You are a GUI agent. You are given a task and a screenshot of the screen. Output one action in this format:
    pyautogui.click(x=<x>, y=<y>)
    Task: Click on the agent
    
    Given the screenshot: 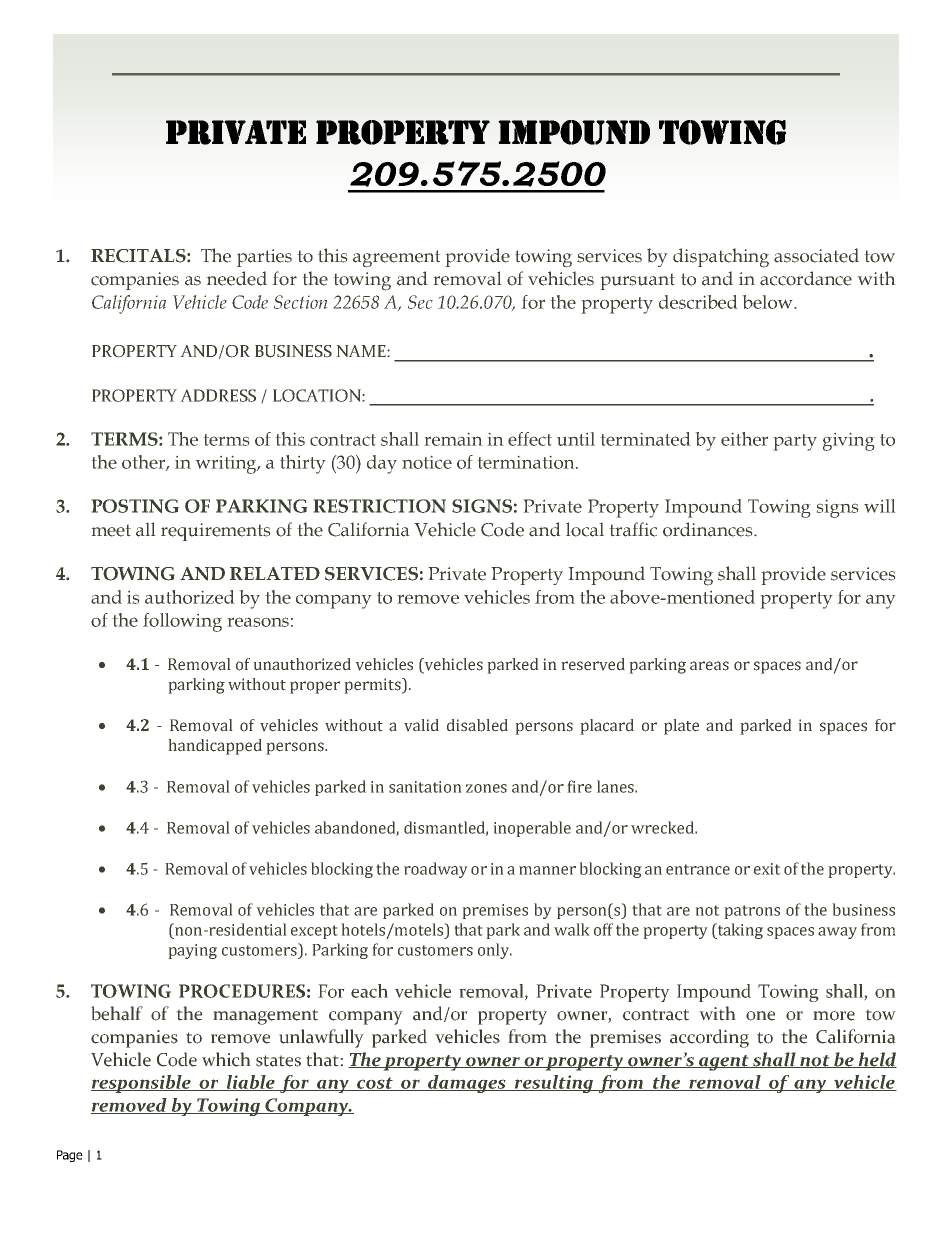 What is the action you would take?
    pyautogui.click(x=724, y=1063)
